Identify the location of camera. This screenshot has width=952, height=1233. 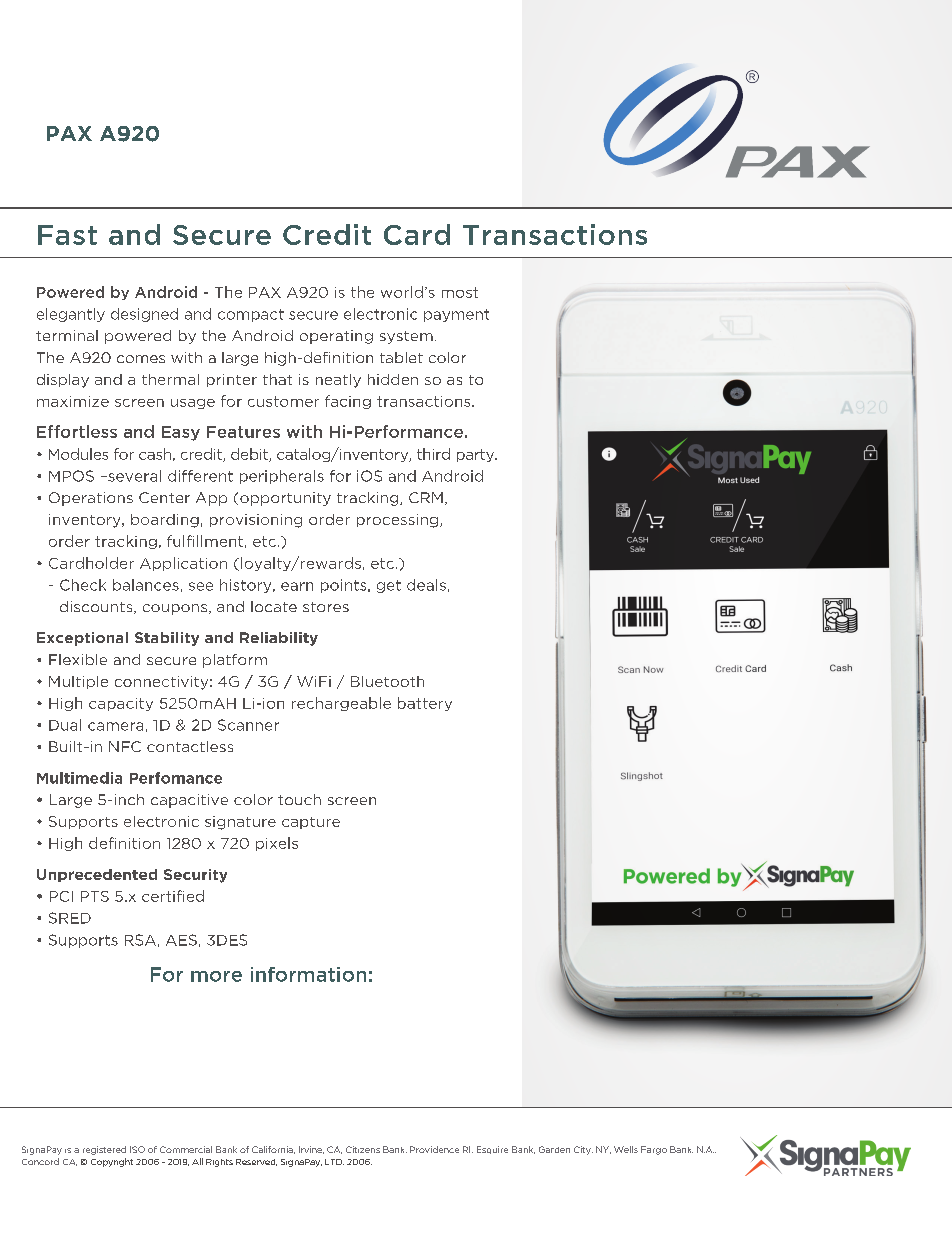
(115, 726).
